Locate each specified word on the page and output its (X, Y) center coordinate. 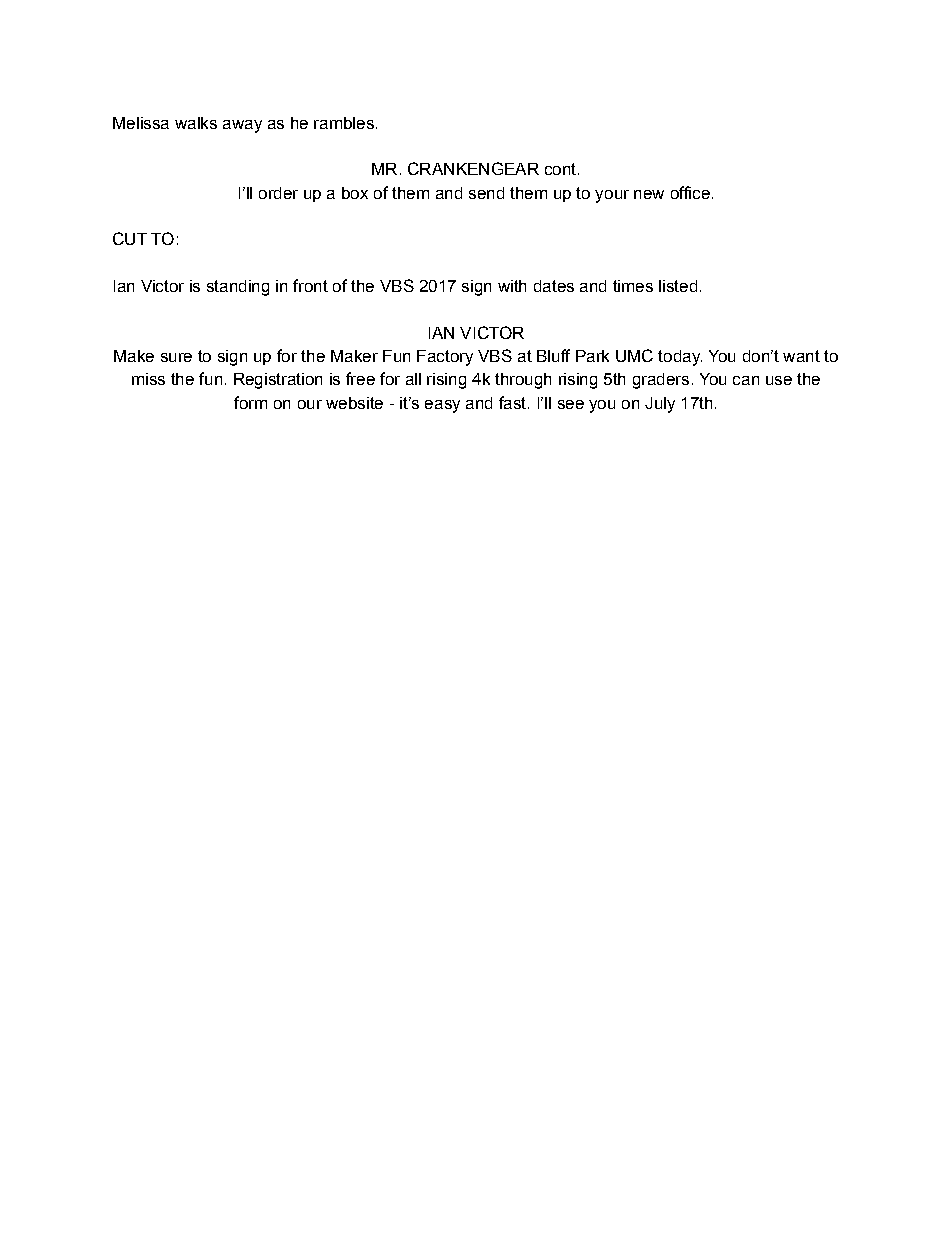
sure (176, 357)
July (660, 405)
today (680, 358)
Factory (445, 358)
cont (562, 169)
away (242, 126)
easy (442, 406)
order (278, 193)
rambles (344, 123)
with (512, 286)
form (250, 402)
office (690, 192)
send (486, 193)
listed (678, 286)
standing (238, 288)
